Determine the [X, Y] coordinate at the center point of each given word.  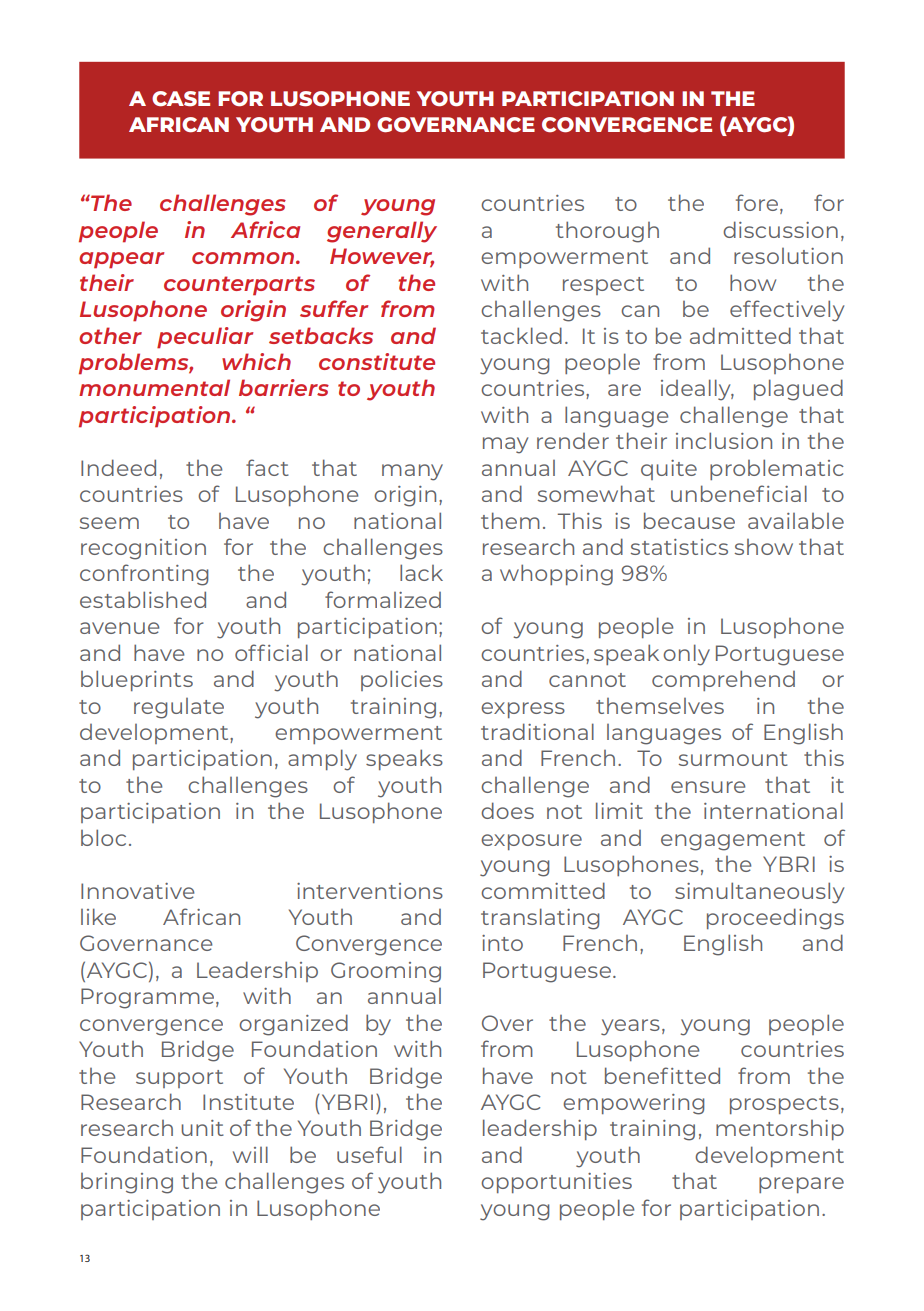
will [250, 1154]
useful [369, 1154]
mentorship [780, 1130]
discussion [780, 229]
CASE [181, 99]
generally [382, 232]
